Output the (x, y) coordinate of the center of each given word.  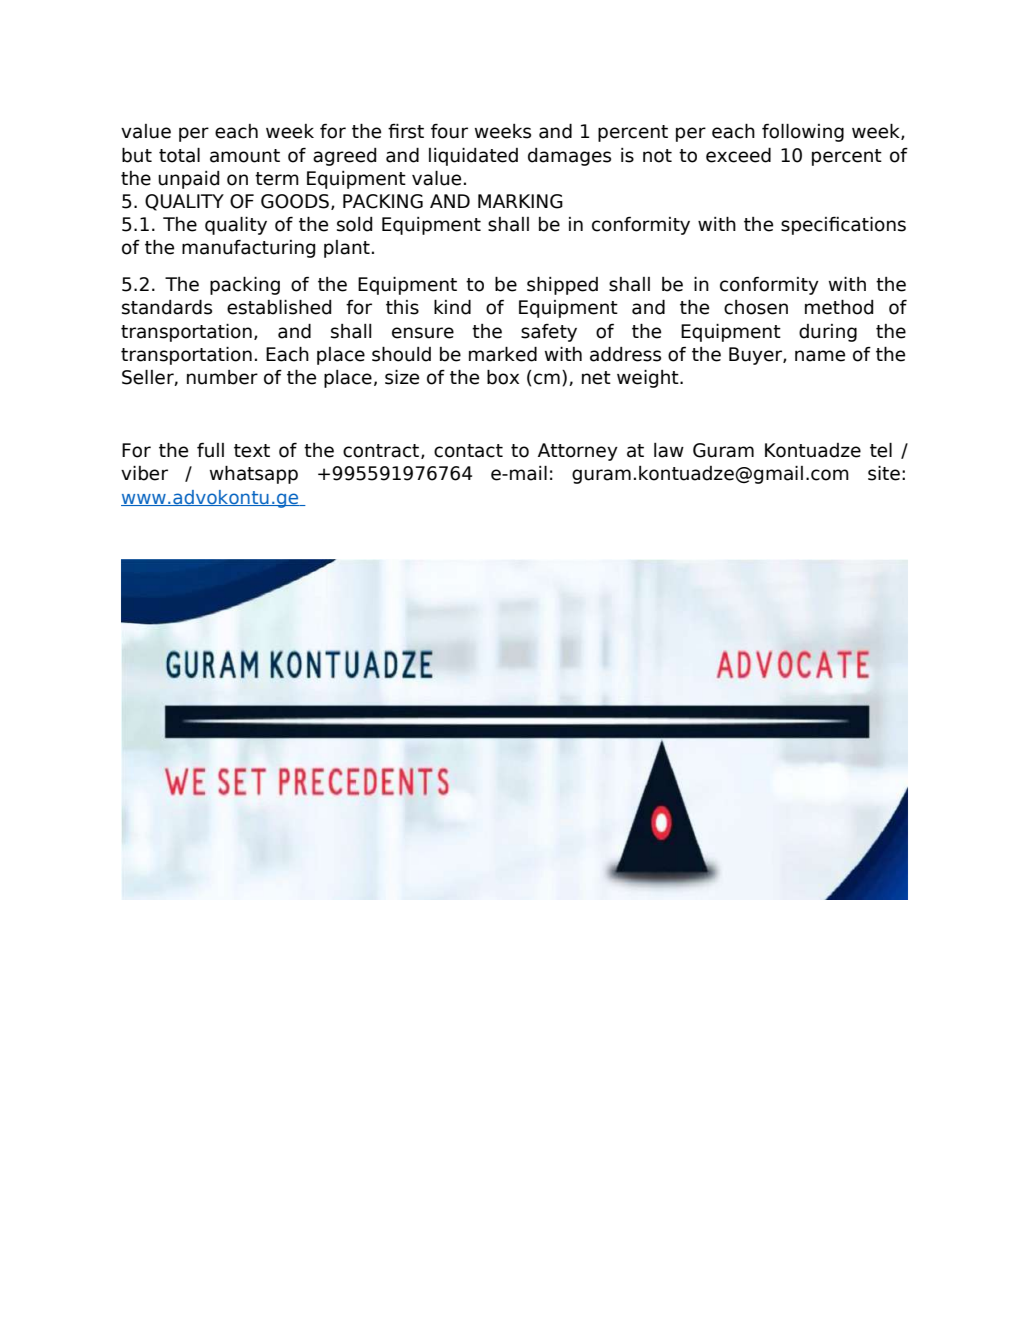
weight (649, 379)
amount (245, 156)
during (828, 333)
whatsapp (254, 474)
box (503, 377)
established (279, 307)
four (449, 131)
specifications (843, 225)
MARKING (520, 201)
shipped (562, 285)
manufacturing (248, 248)
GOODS (295, 201)
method (839, 307)
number (222, 377)
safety (549, 332)
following (803, 133)
